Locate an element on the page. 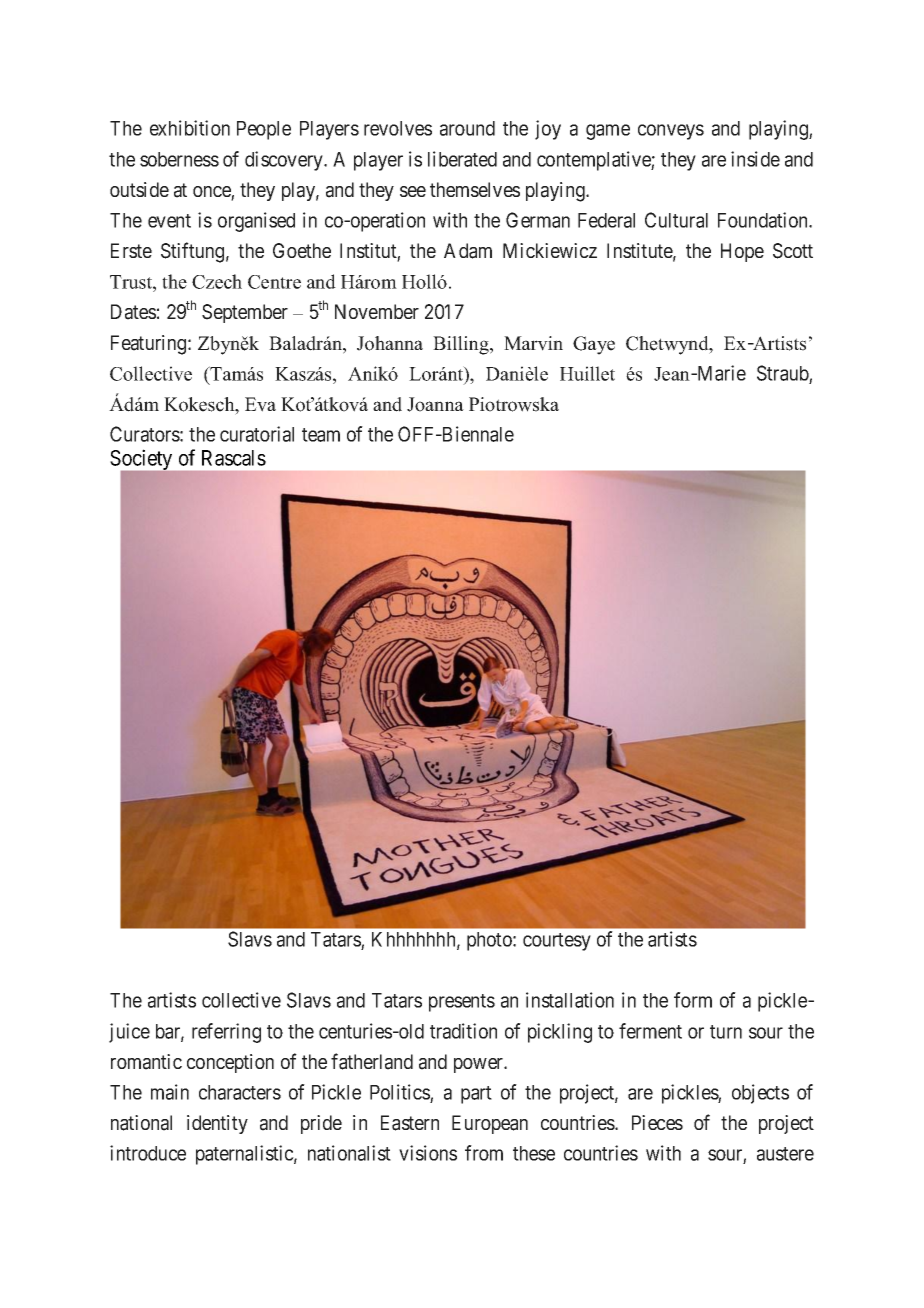  Joanna is located at coordinates (435, 404).
